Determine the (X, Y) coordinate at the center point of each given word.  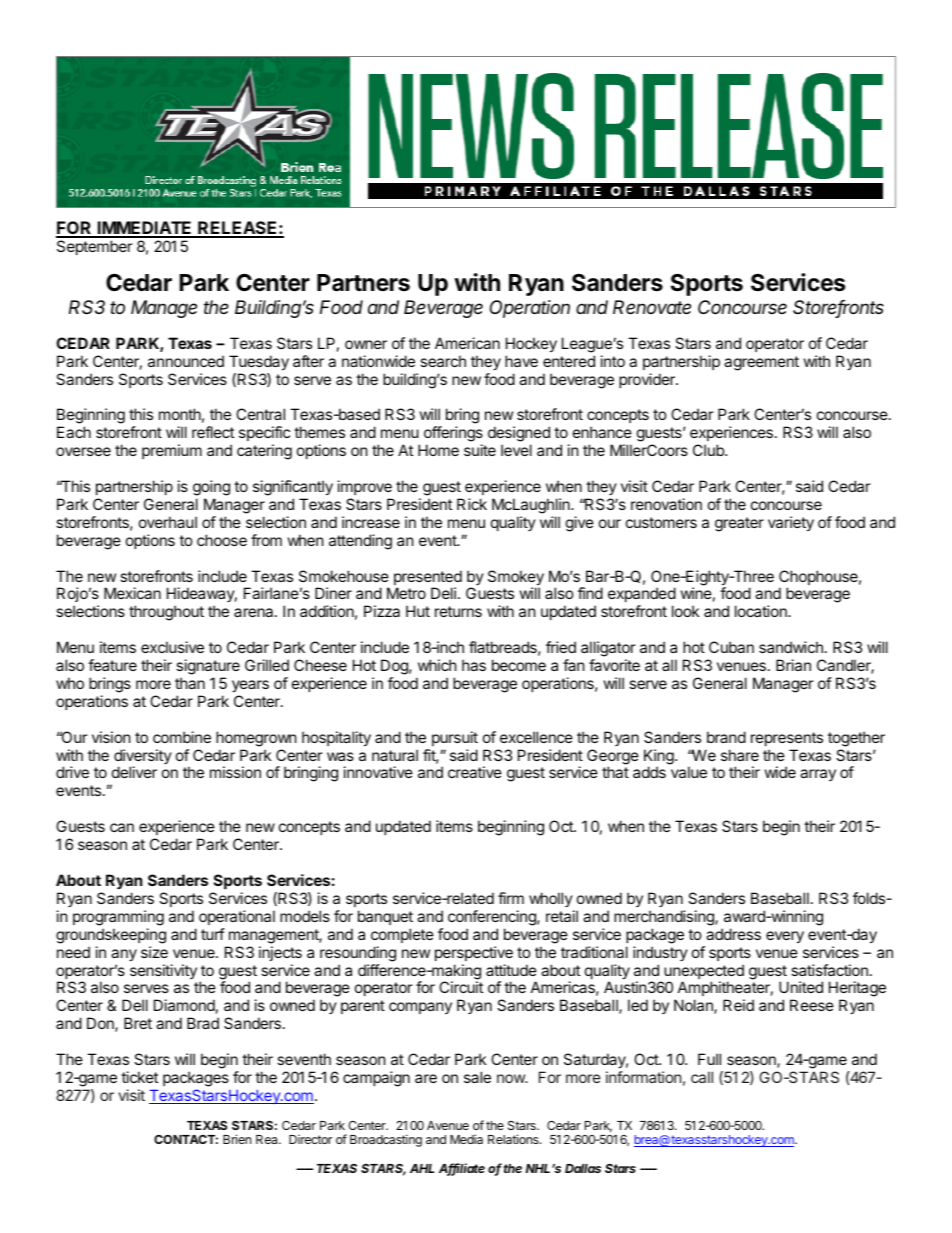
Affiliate (462, 1169)
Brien (237, 1139)
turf (213, 934)
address (733, 934)
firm (511, 898)
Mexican (132, 593)
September (95, 247)
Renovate (652, 307)
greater (739, 524)
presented (428, 579)
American (467, 343)
